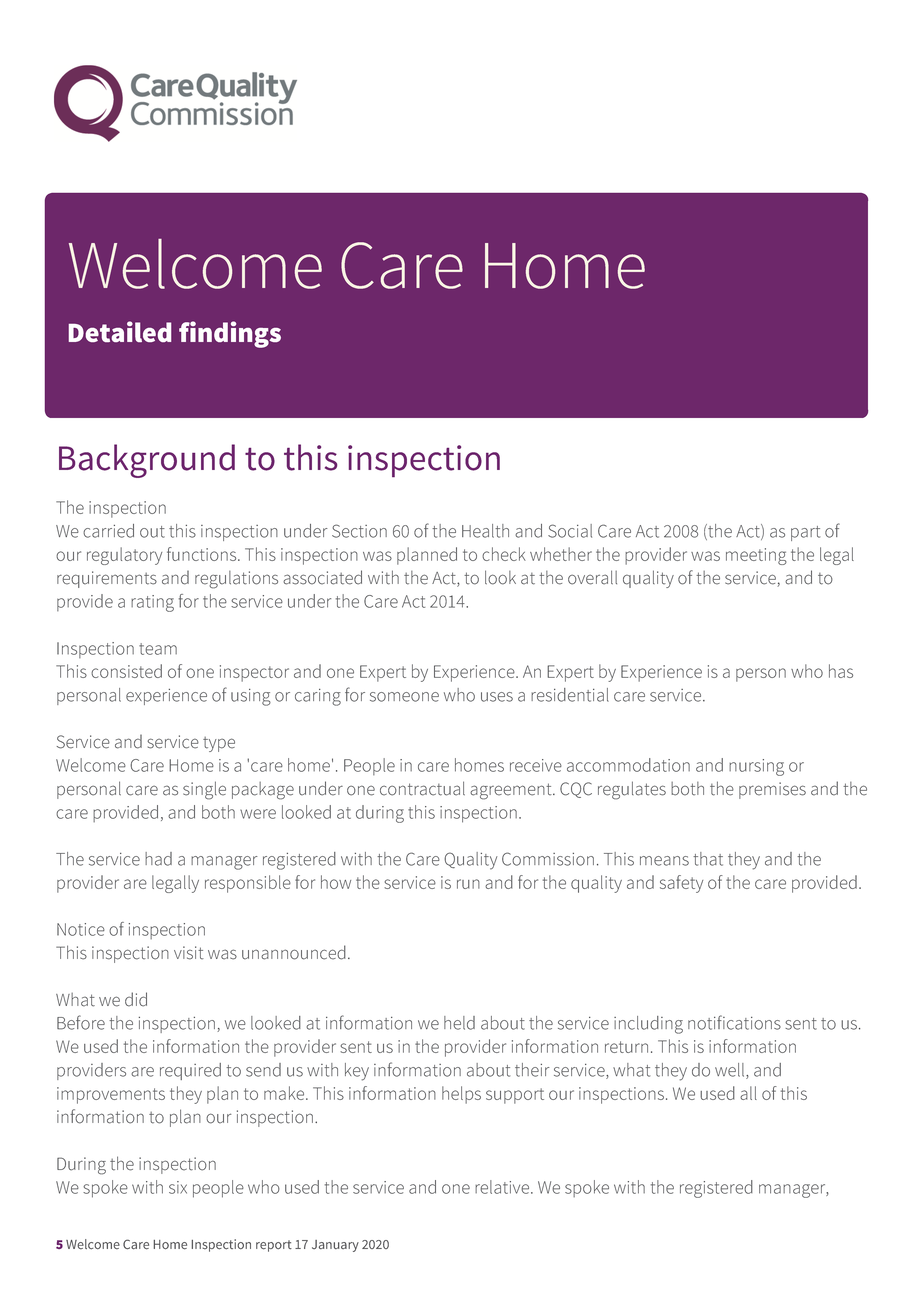 The width and height of the page is (924, 1308). I want to click on findings, so click(230, 334).
